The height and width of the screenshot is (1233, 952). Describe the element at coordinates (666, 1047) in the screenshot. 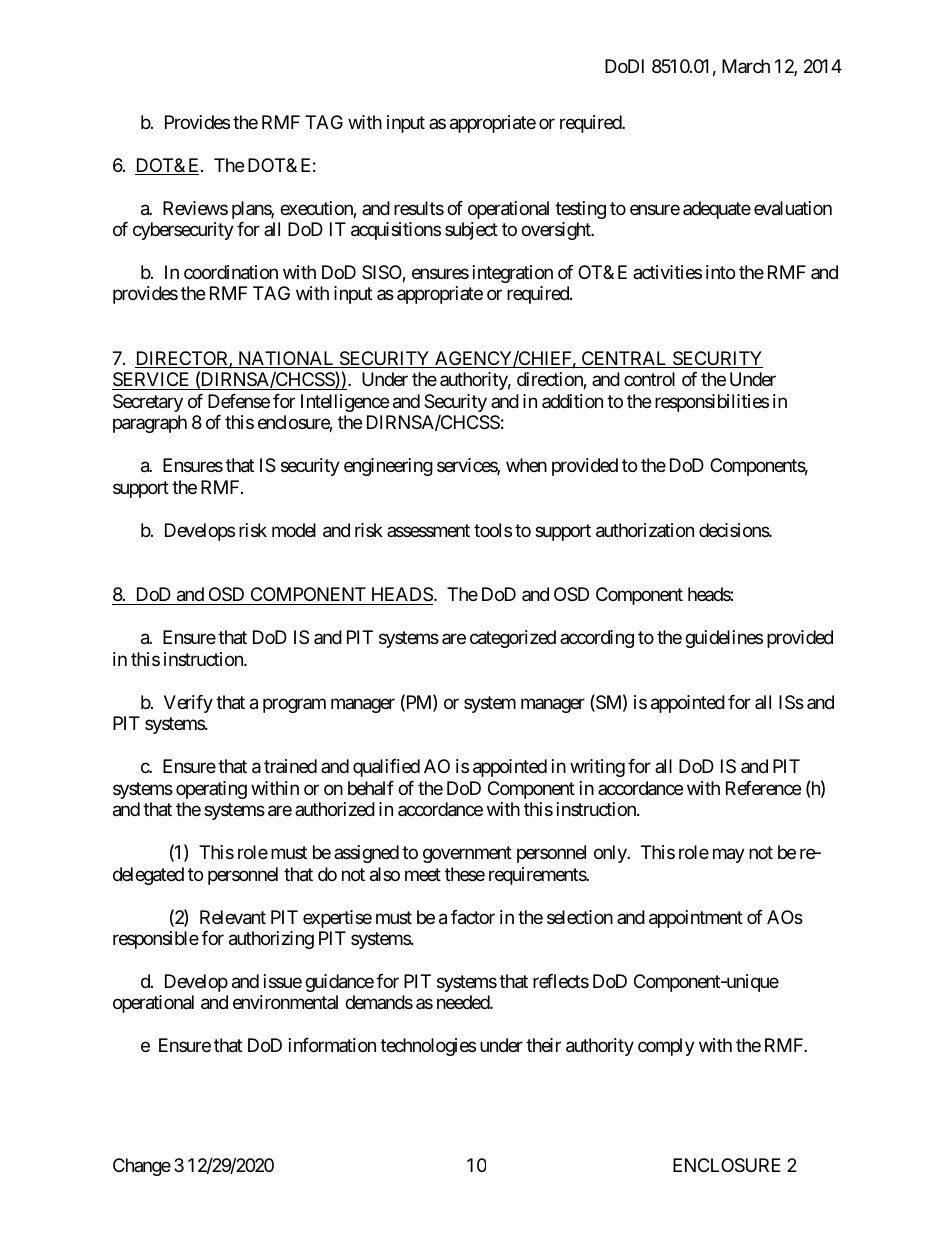

I see `comply` at that location.
